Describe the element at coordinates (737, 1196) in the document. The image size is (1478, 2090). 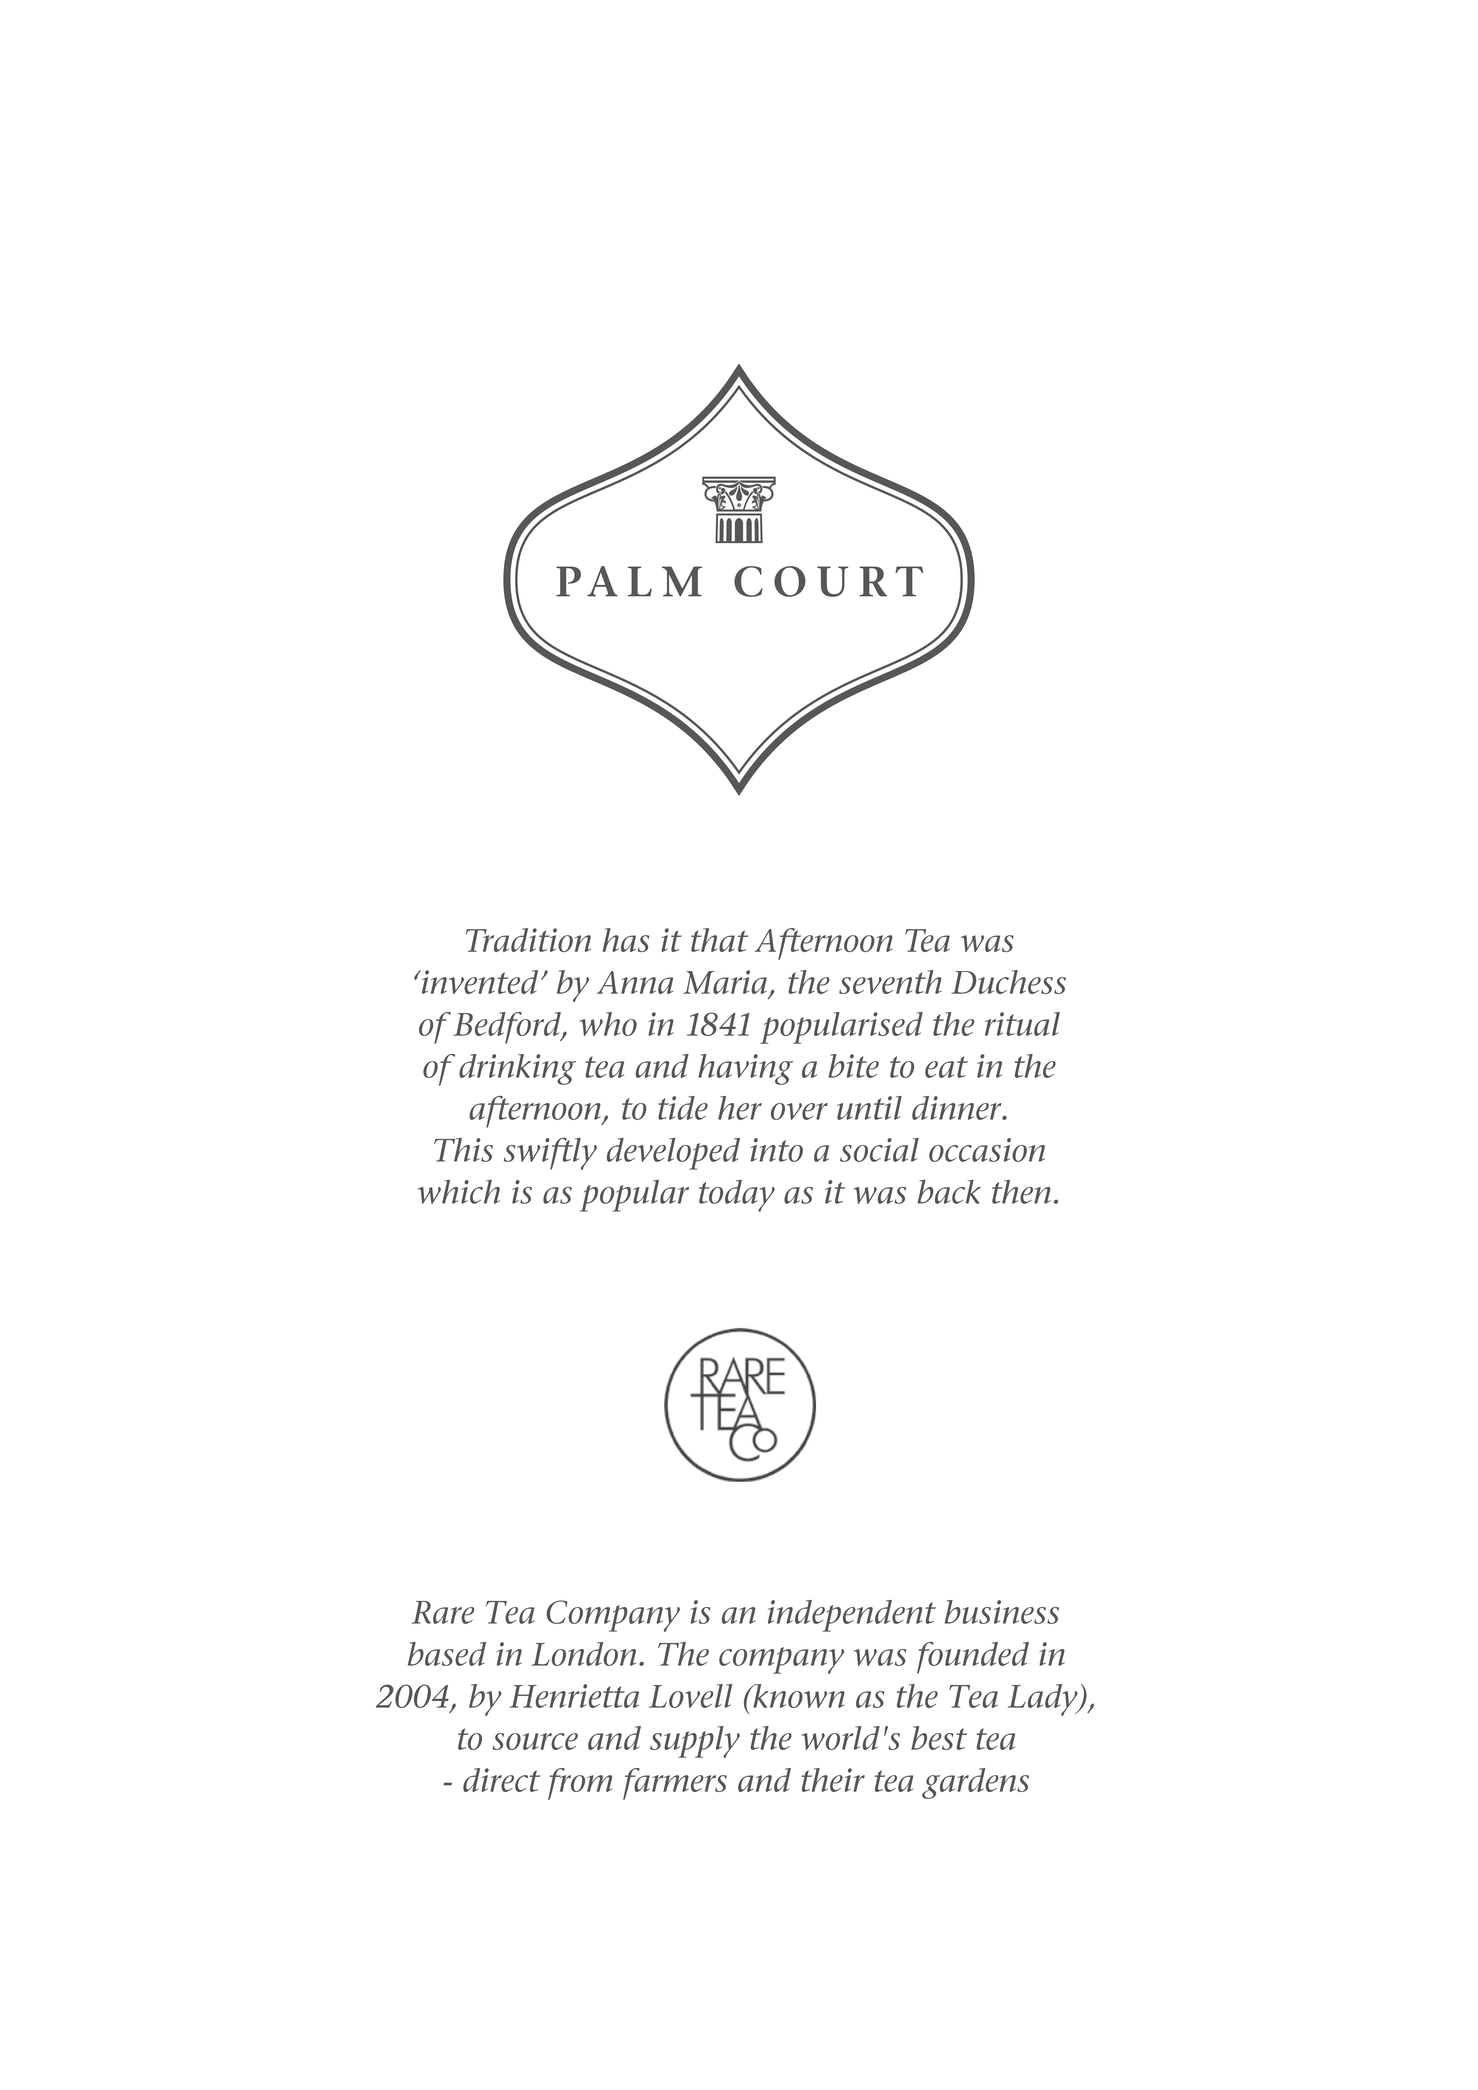
I see `today` at that location.
